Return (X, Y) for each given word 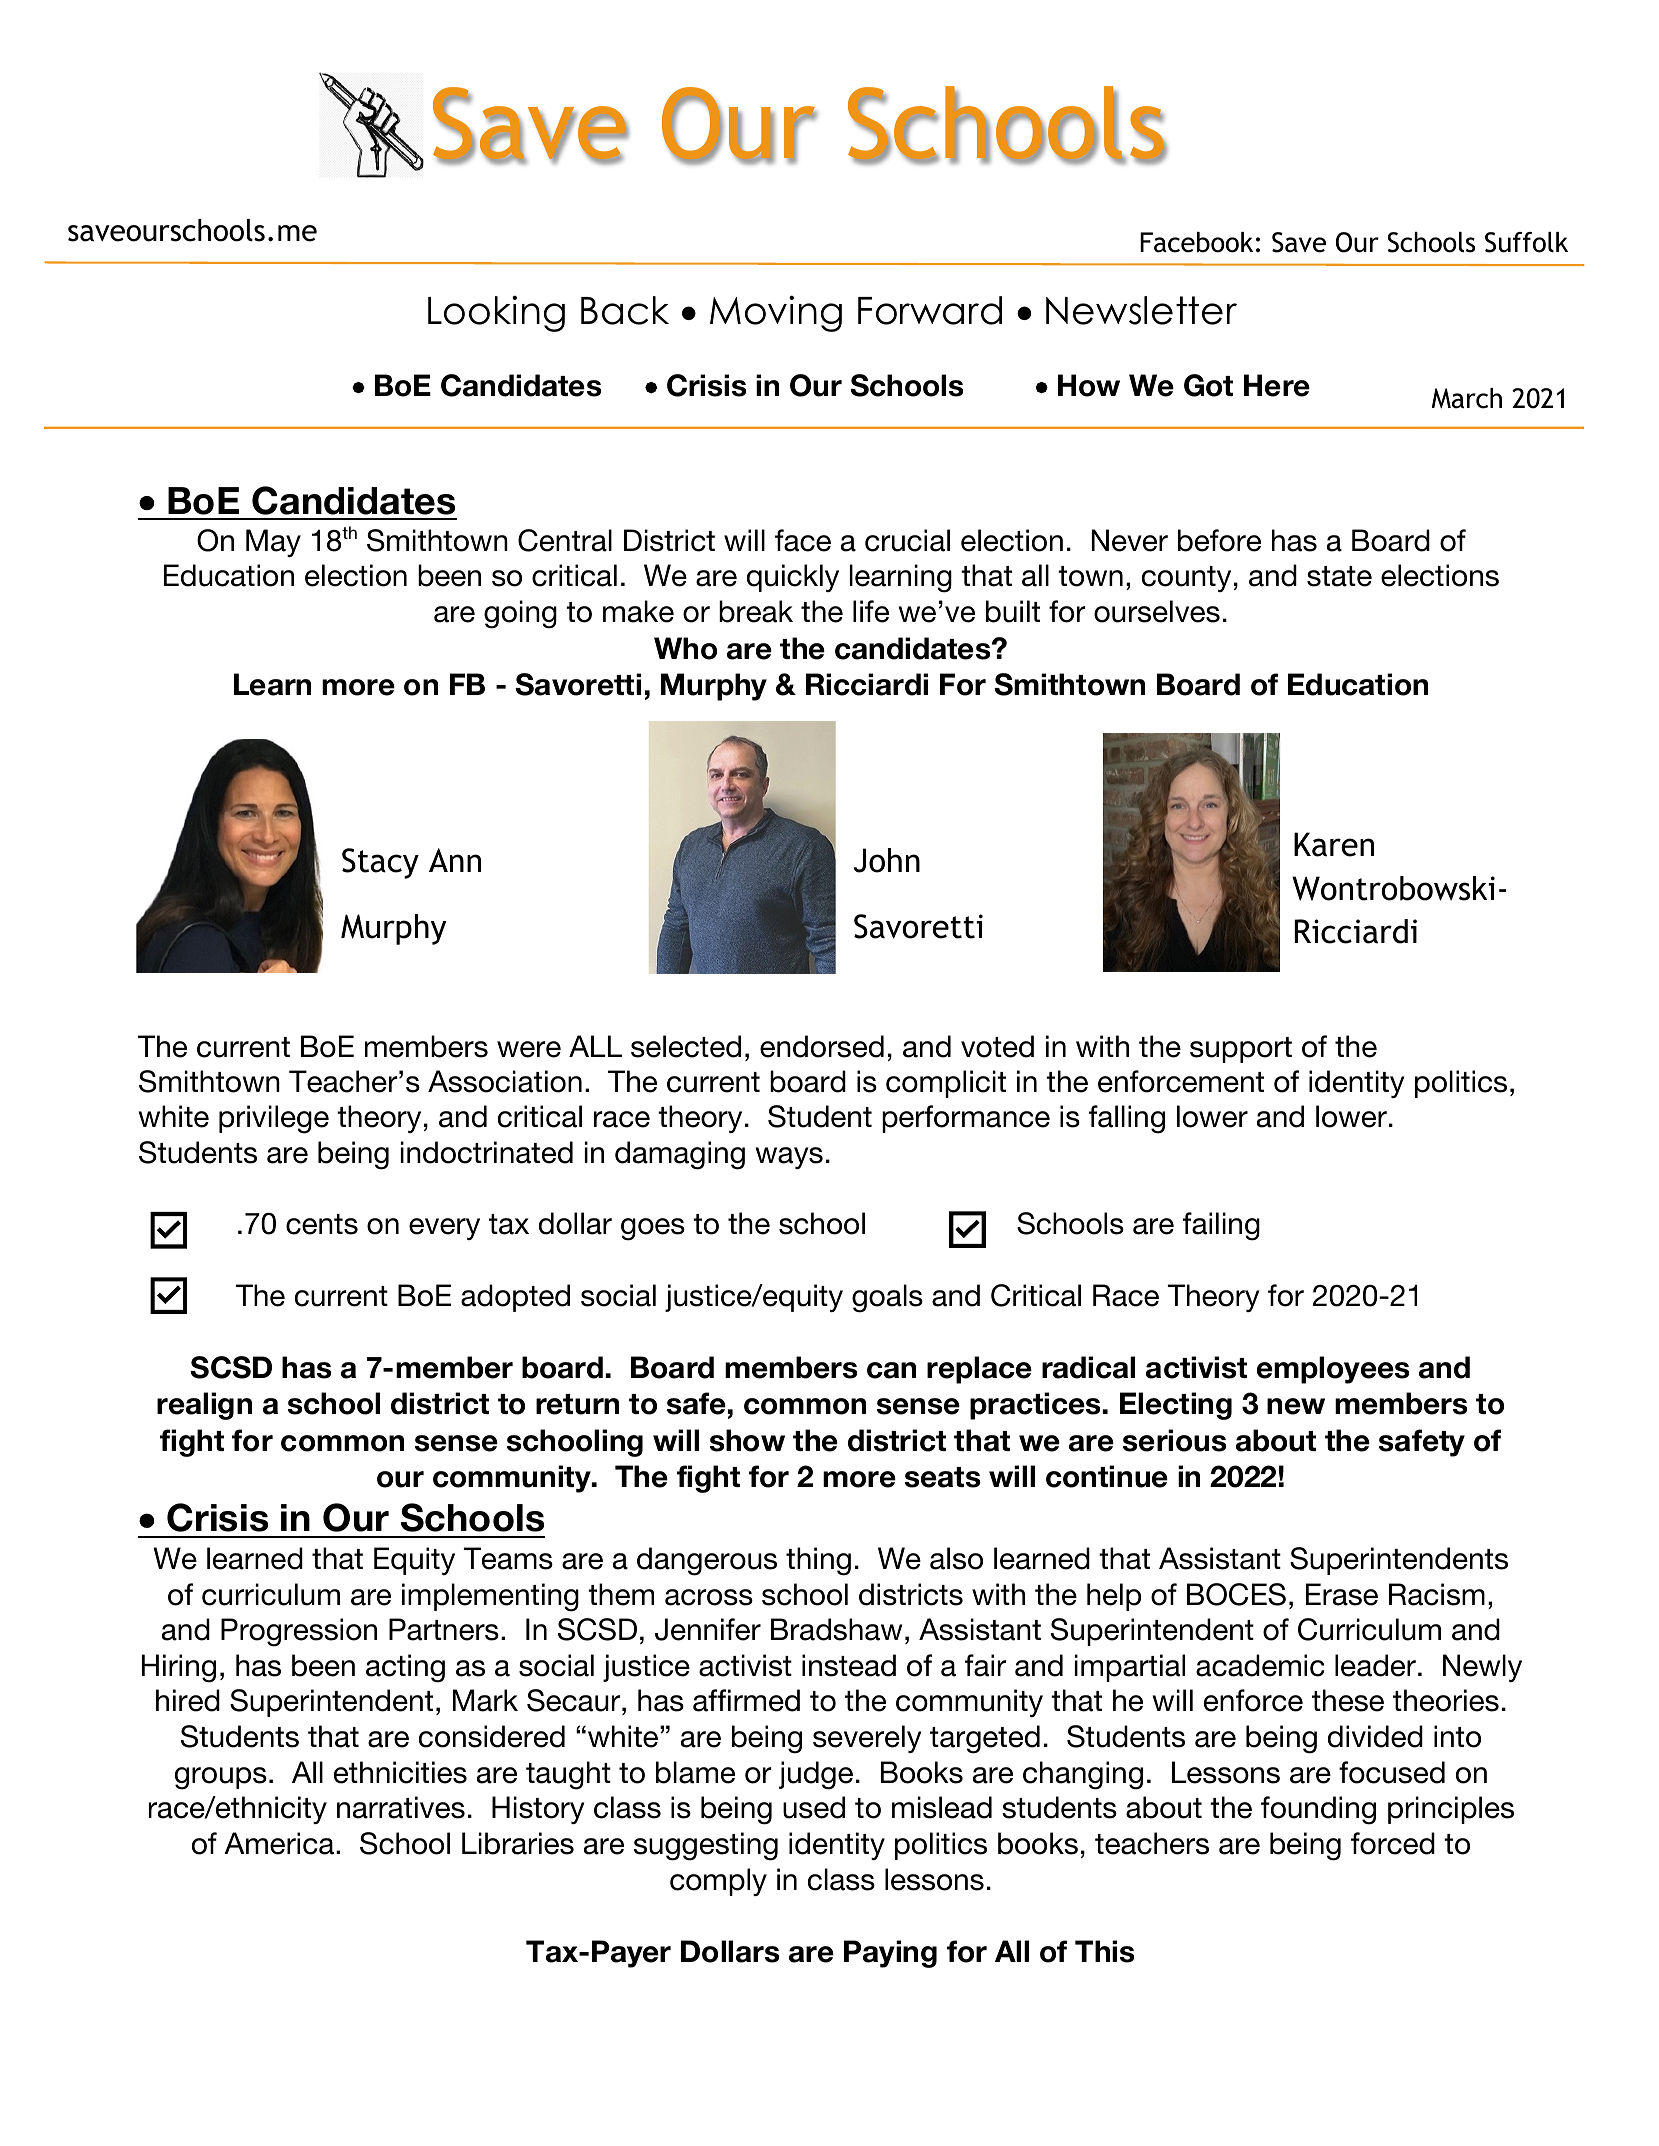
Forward (930, 310)
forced (1393, 1843)
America (279, 1843)
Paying (890, 1954)
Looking (496, 313)
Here (1277, 385)
